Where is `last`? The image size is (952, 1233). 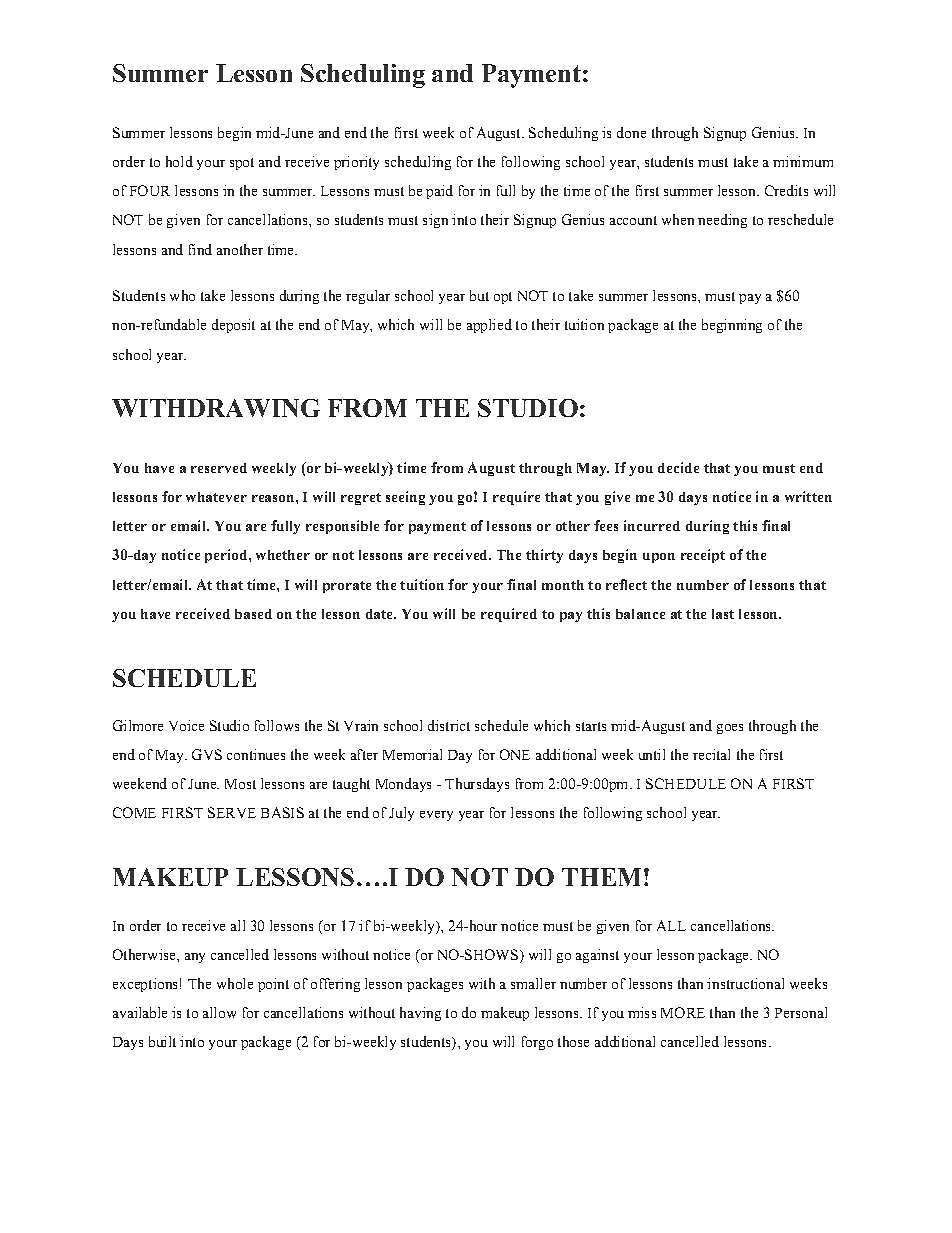 last is located at coordinates (723, 614).
